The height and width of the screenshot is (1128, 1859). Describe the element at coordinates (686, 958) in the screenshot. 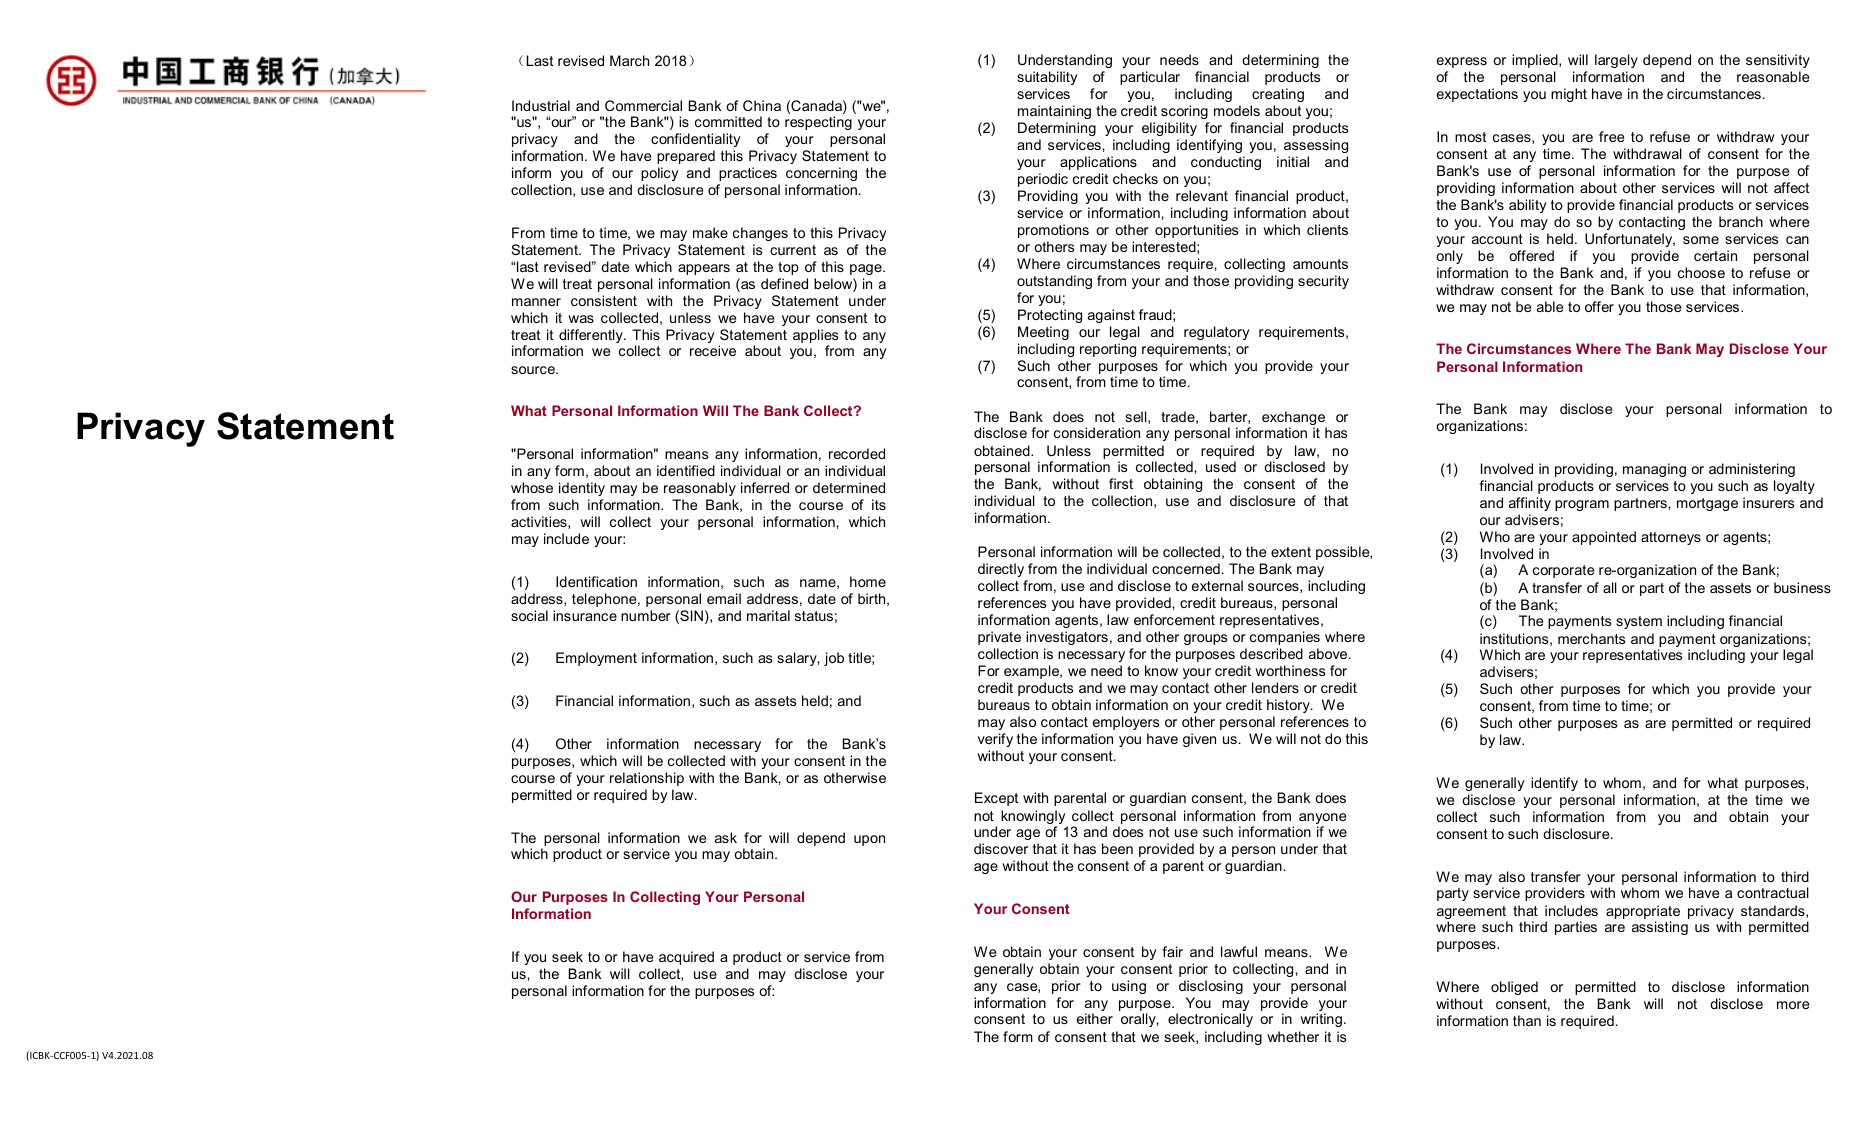

I see `acquired` at that location.
